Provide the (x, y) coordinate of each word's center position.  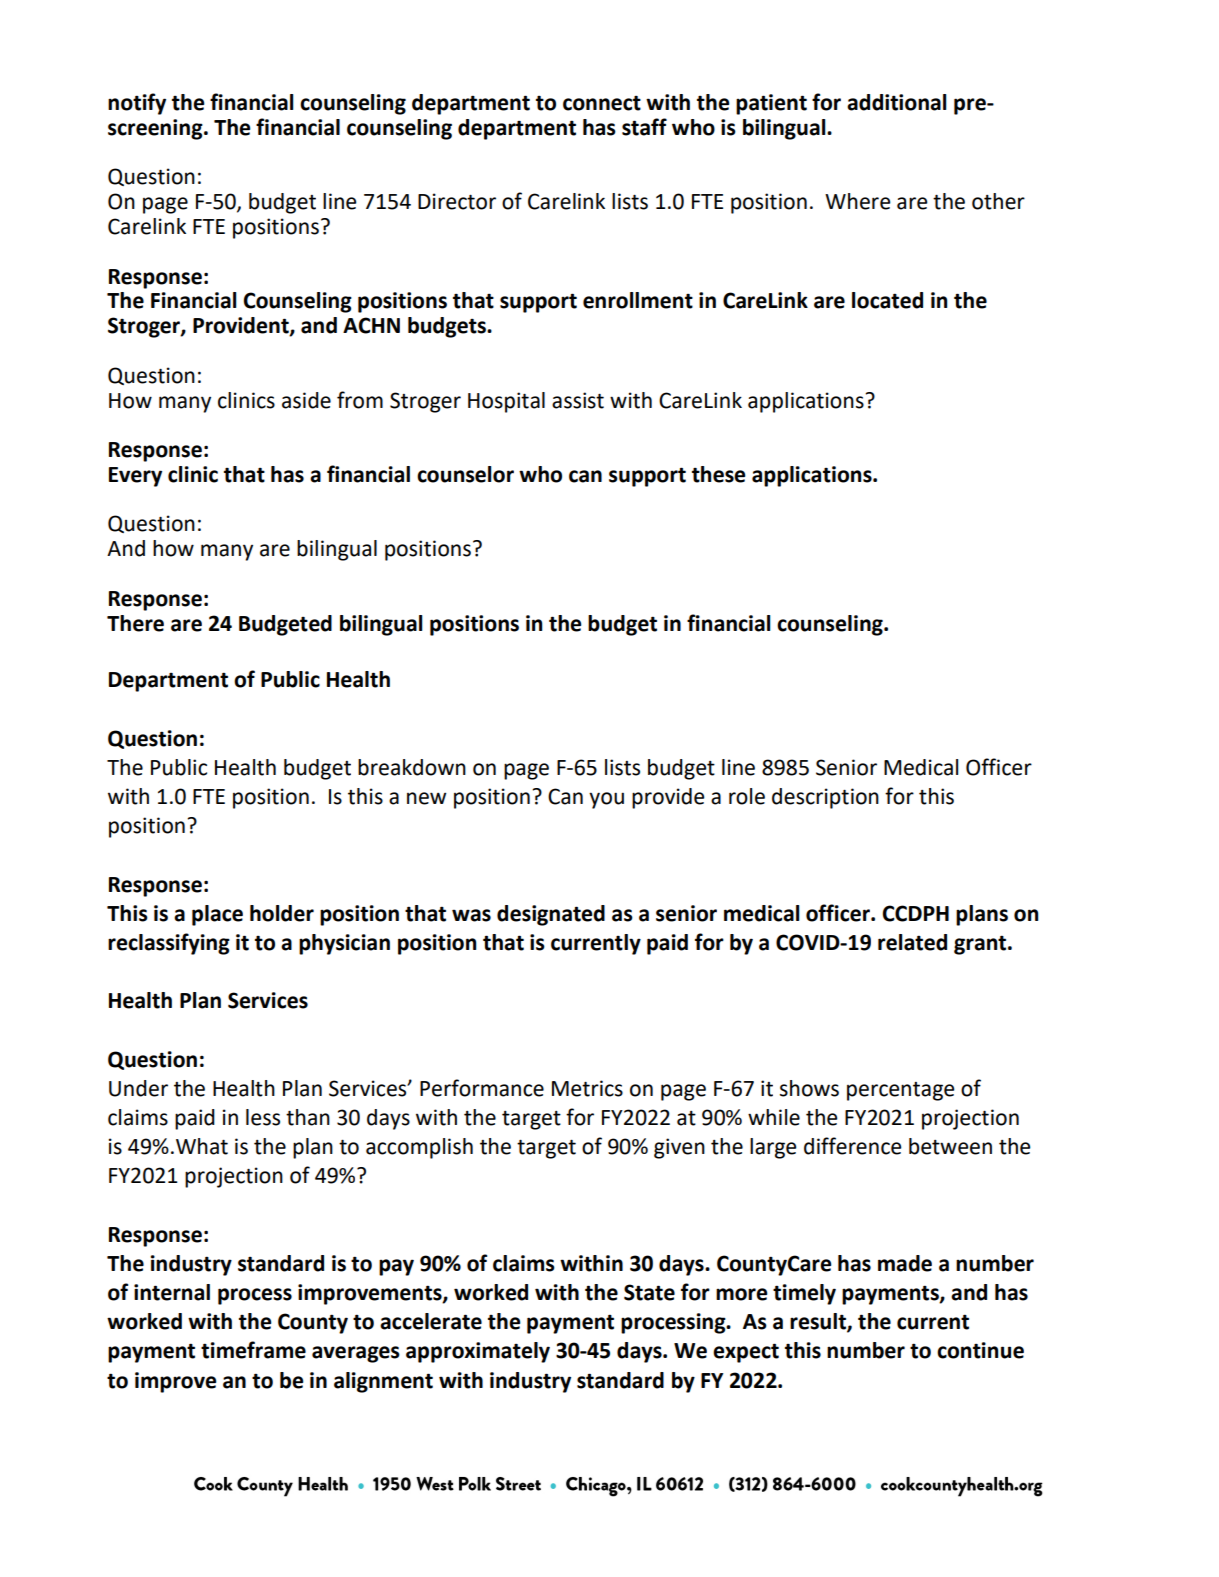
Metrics (587, 1088)
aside (306, 400)
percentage (900, 1091)
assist (578, 400)
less (263, 1117)
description (825, 798)
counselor (465, 474)
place (217, 915)
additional (896, 102)
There (135, 623)
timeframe (253, 1350)
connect (602, 103)
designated (551, 915)
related (912, 942)
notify (137, 104)
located (887, 300)
